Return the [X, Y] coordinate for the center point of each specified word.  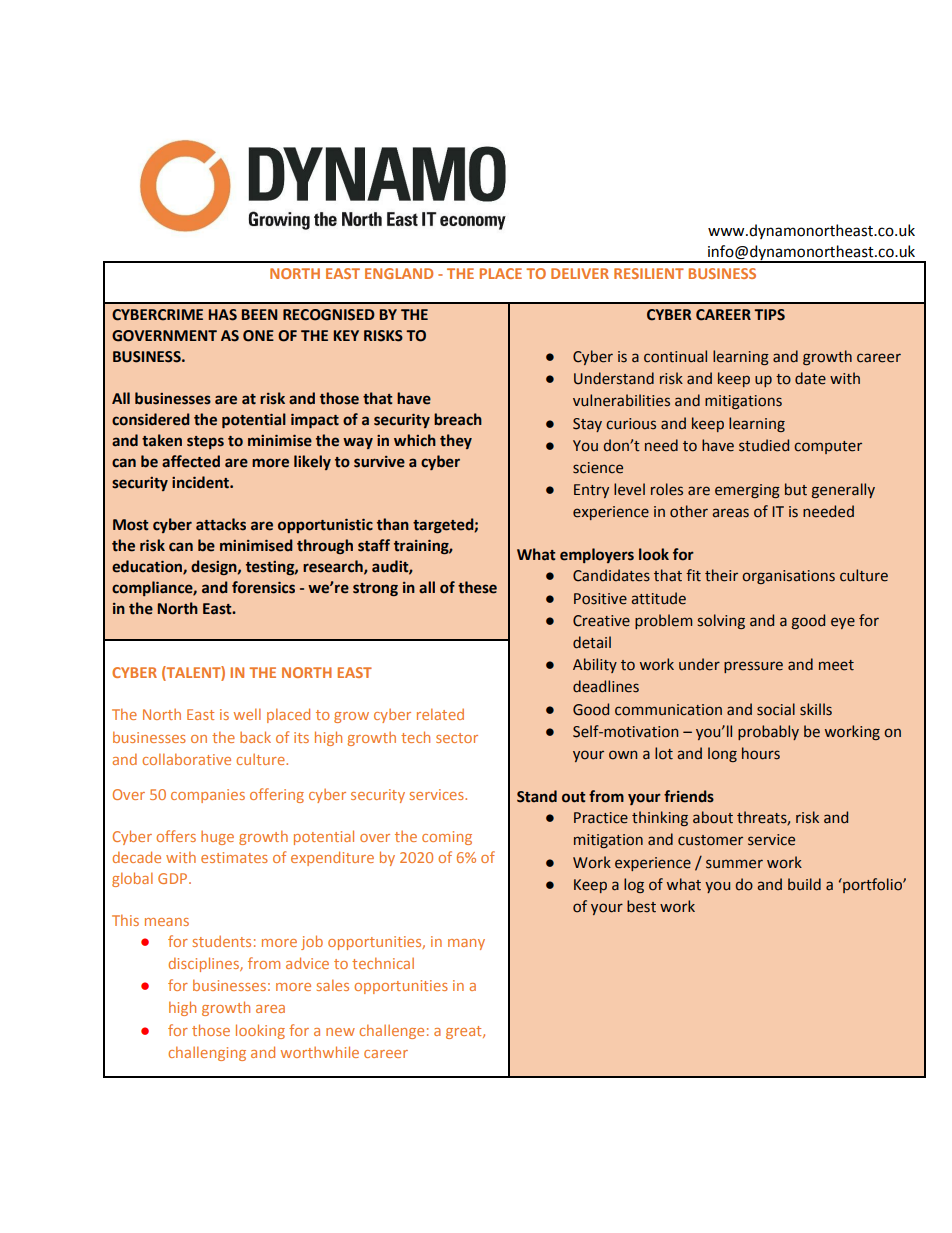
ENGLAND [399, 273]
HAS [223, 315]
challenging [207, 1053]
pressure [753, 667]
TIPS [769, 315]
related [440, 714]
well [247, 714]
